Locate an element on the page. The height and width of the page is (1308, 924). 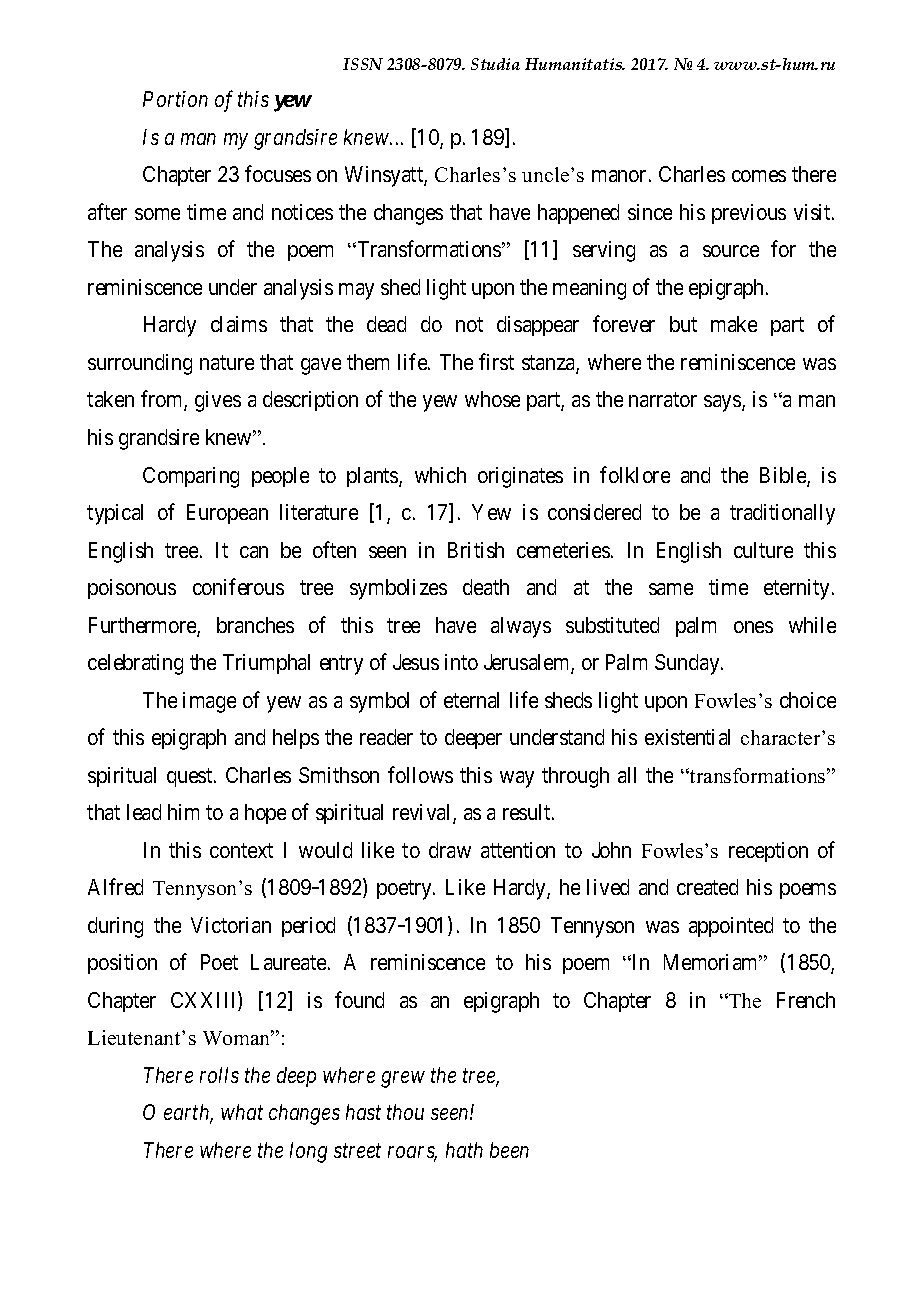
ISSN is located at coordinates (363, 64).
